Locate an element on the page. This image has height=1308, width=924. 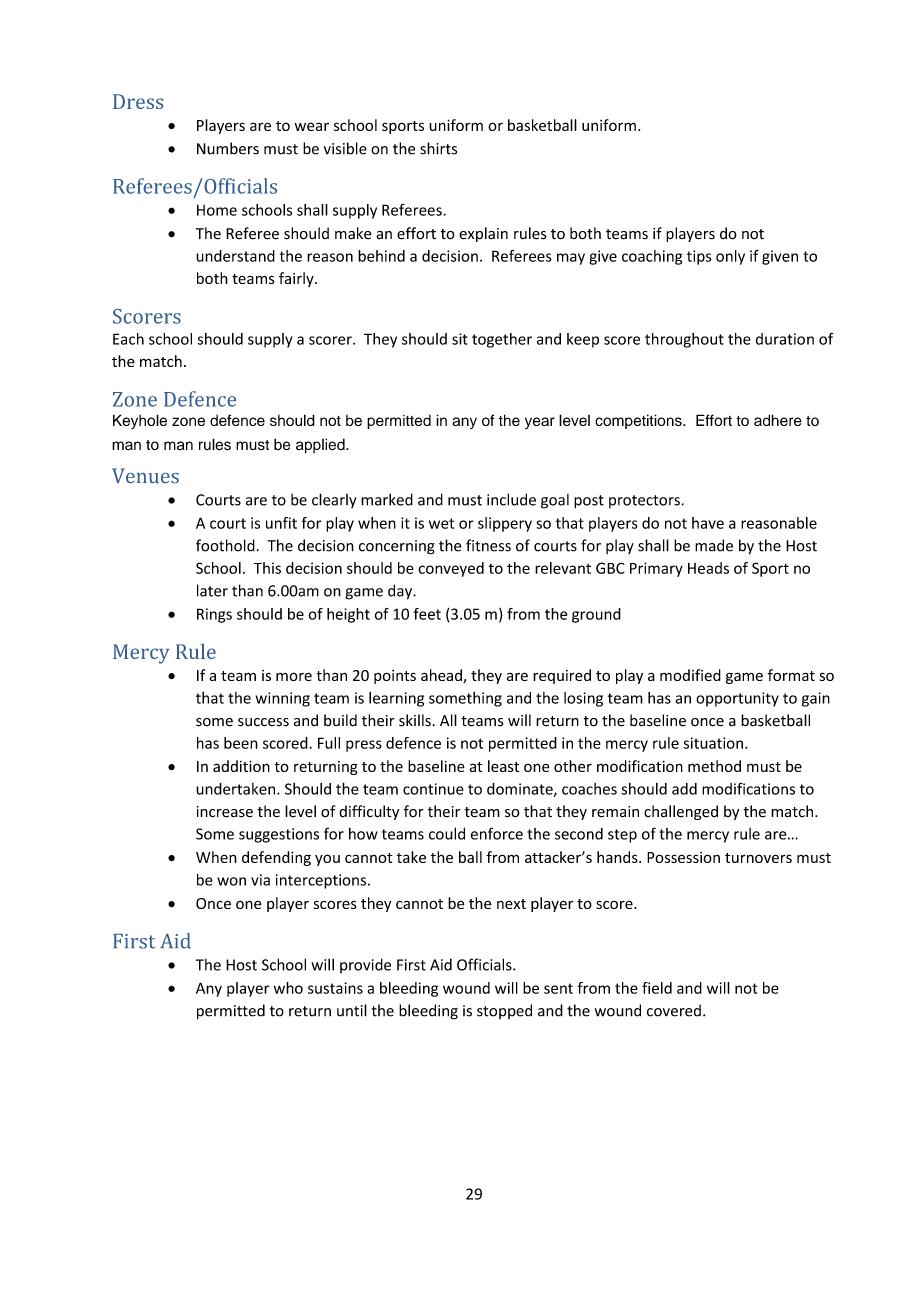
year is located at coordinates (540, 423).
